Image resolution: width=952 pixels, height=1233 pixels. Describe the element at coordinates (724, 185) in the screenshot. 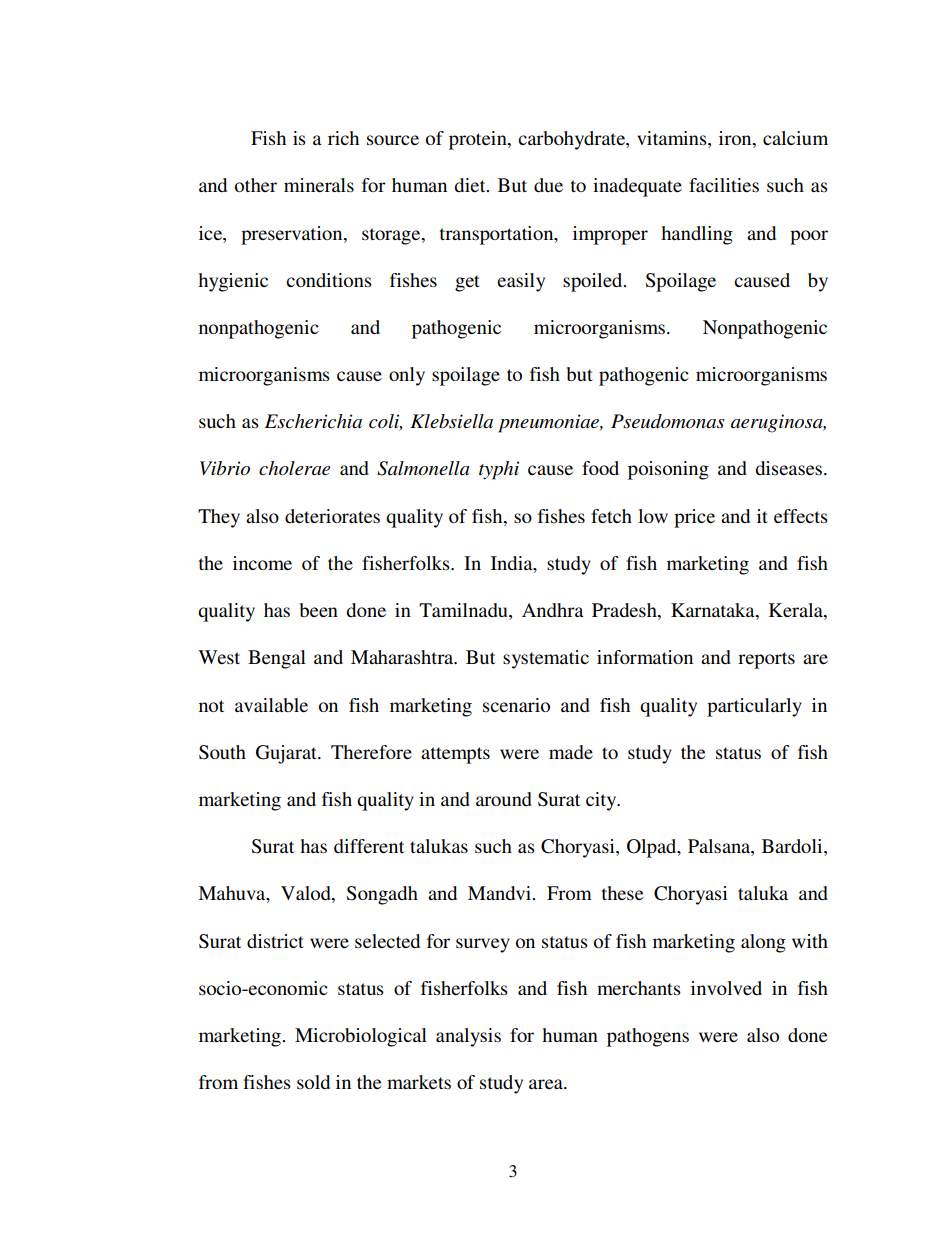

I see `facilities` at that location.
